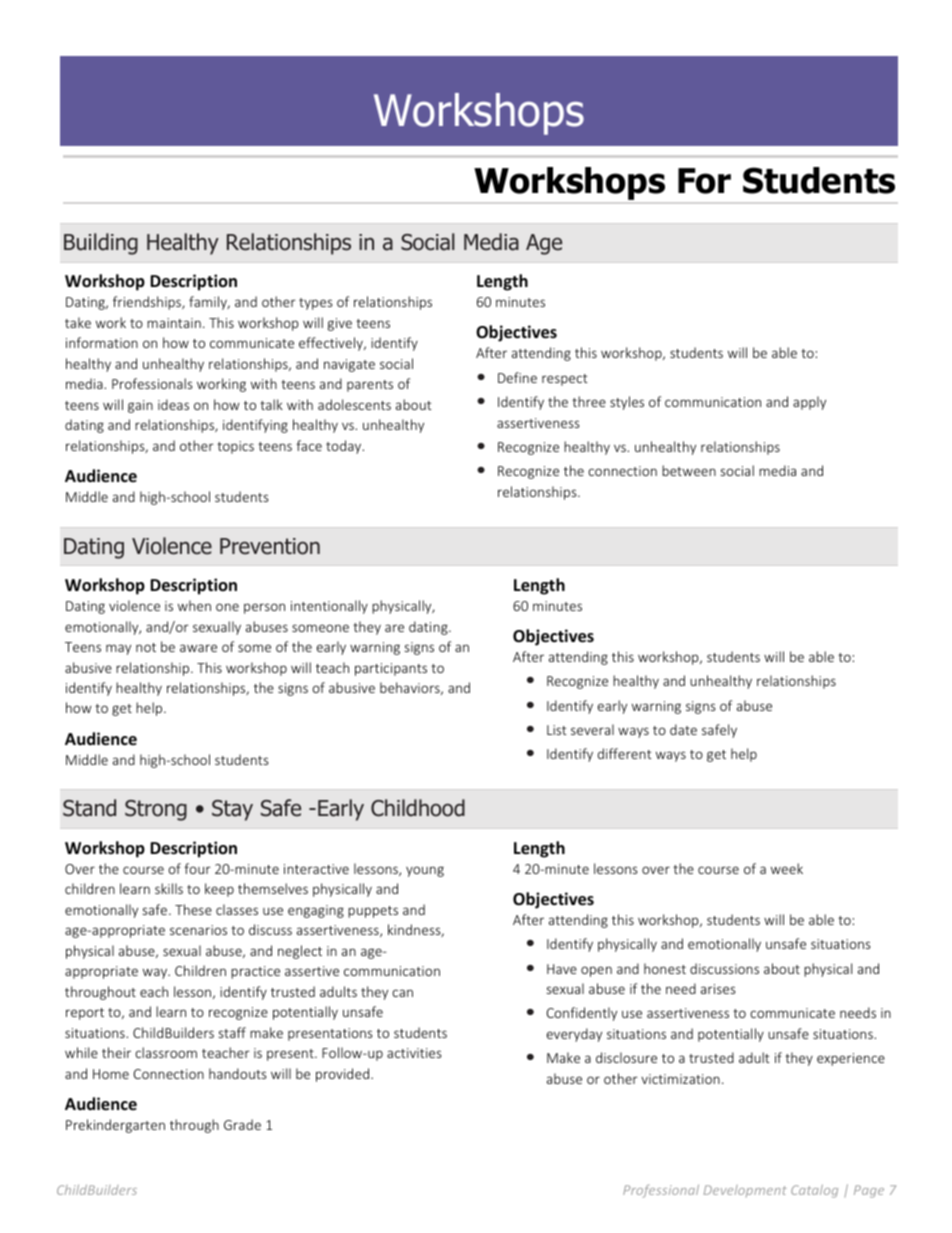 This image has width=952, height=1233. What do you see at coordinates (340, 324) in the image?
I see `give` at bounding box center [340, 324].
